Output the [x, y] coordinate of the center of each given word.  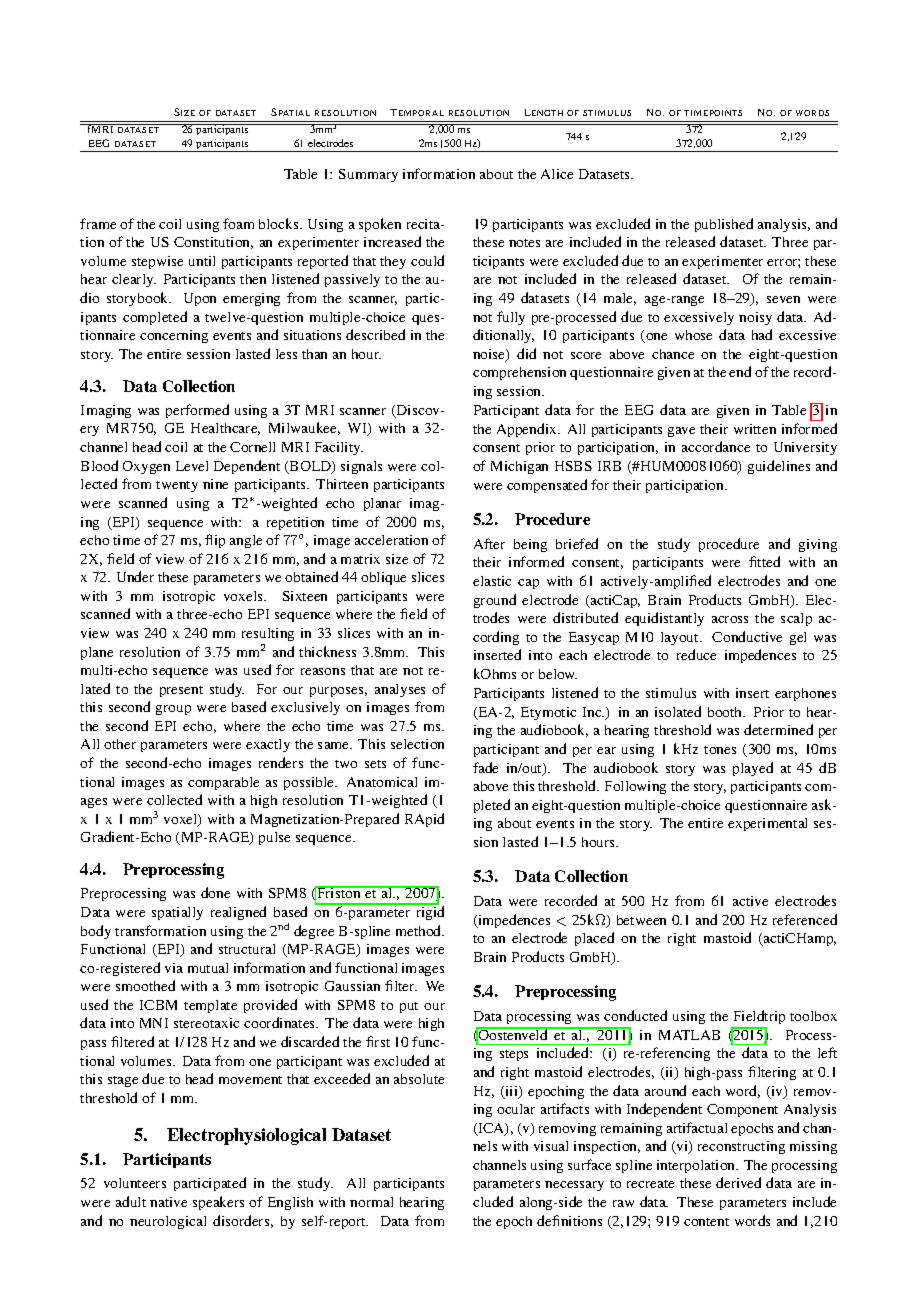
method [420, 930]
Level [192, 466]
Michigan [519, 467]
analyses [400, 690]
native [168, 1202]
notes [524, 243]
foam [238, 223]
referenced [805, 919]
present [181, 691]
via [174, 968]
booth [726, 712]
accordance [716, 446]
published [724, 225]
